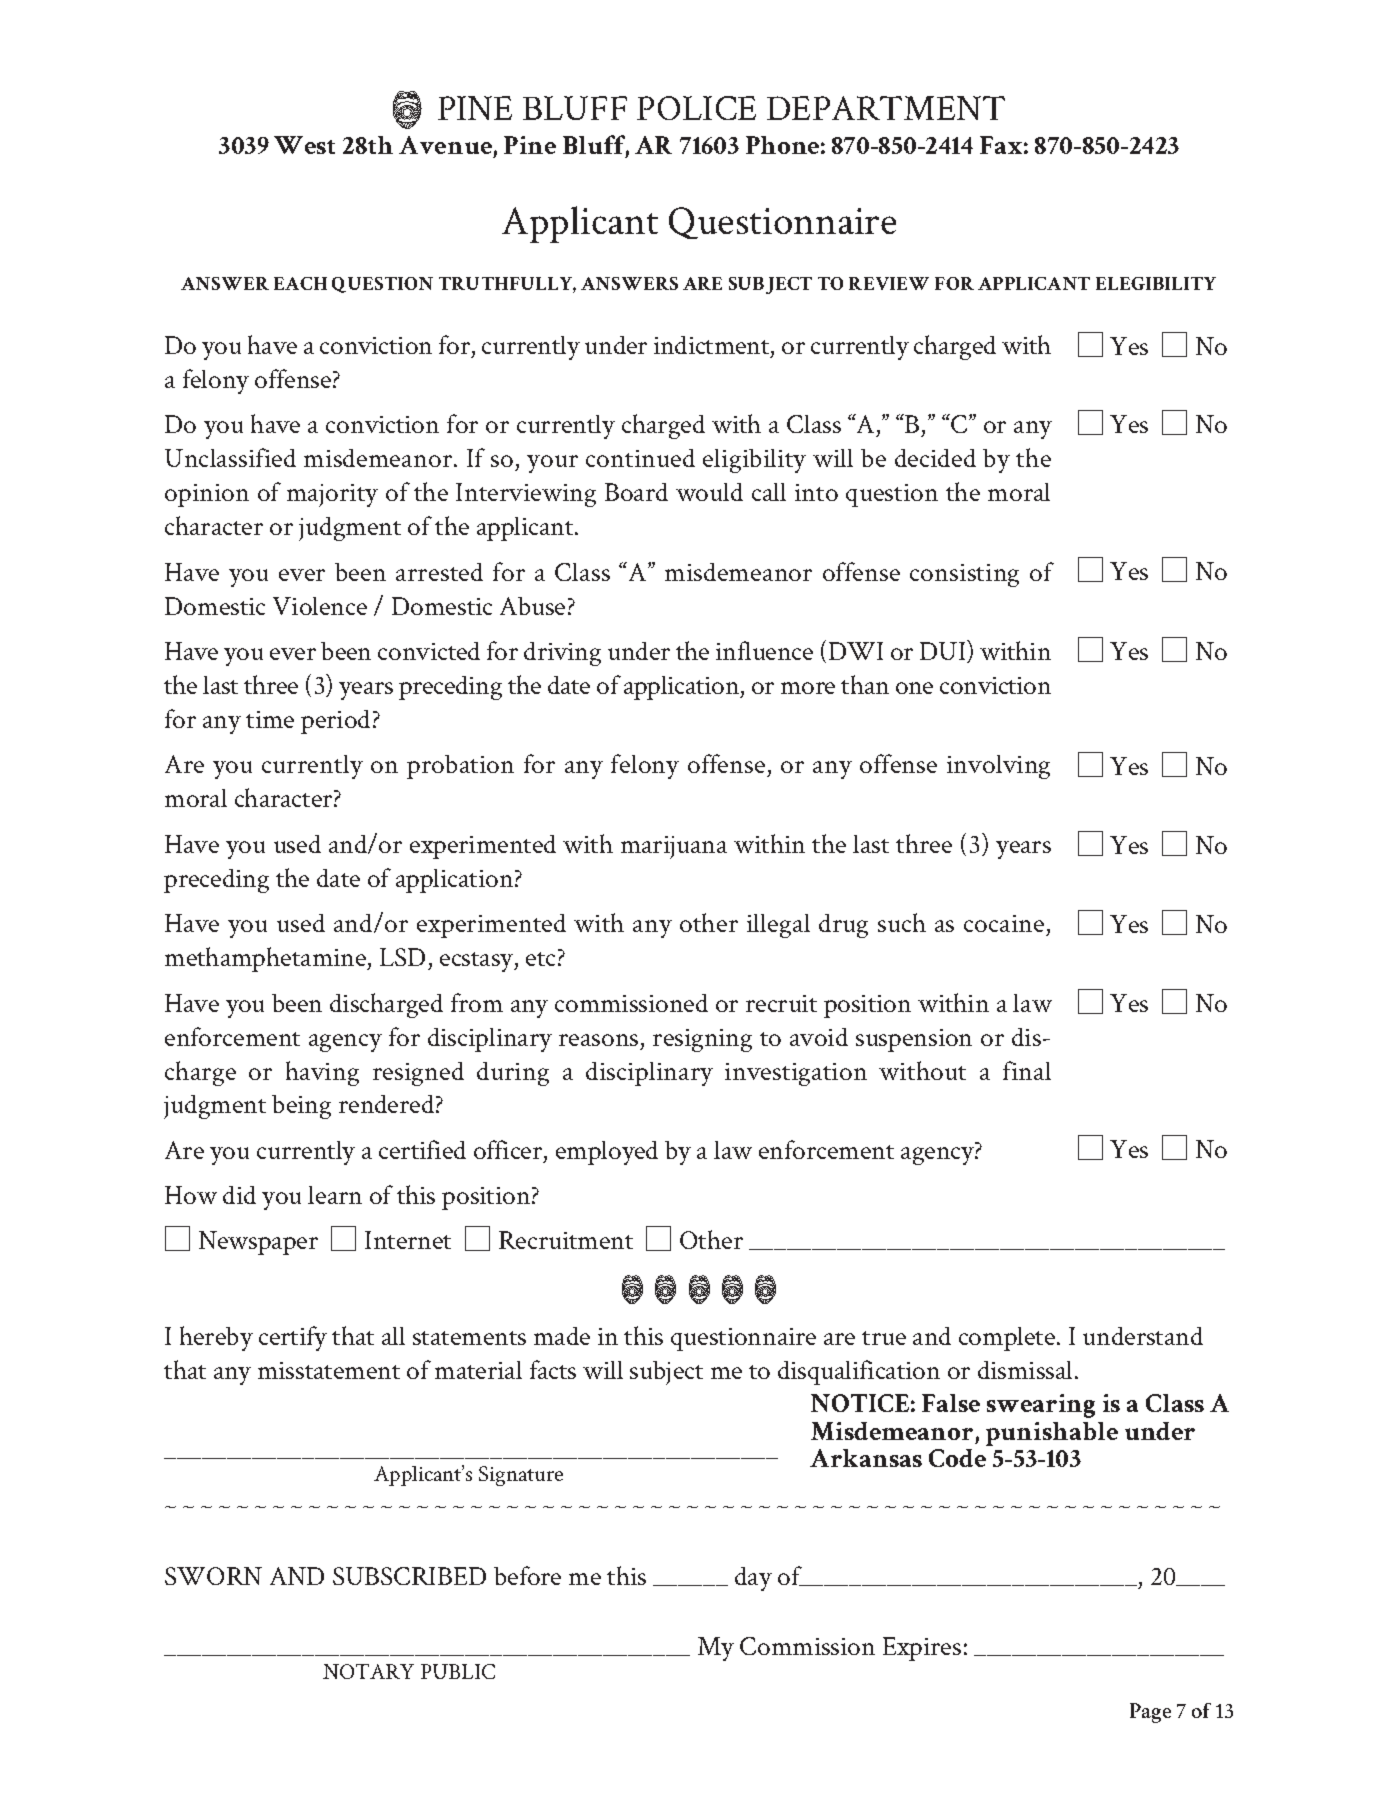 This image has width=1399, height=1810. I want to click on methamphetamine, so click(267, 959).
